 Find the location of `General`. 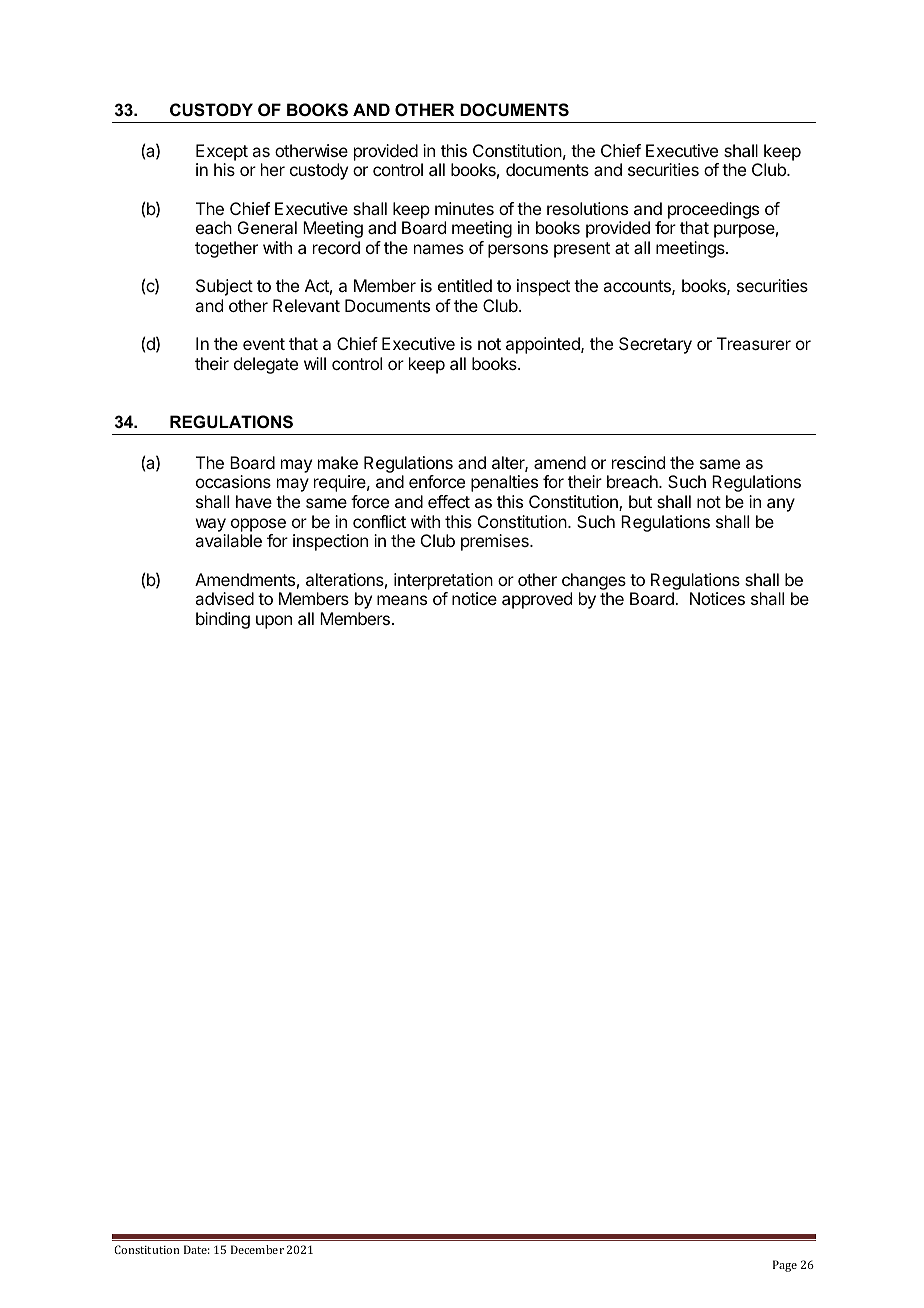

General is located at coordinates (267, 227).
